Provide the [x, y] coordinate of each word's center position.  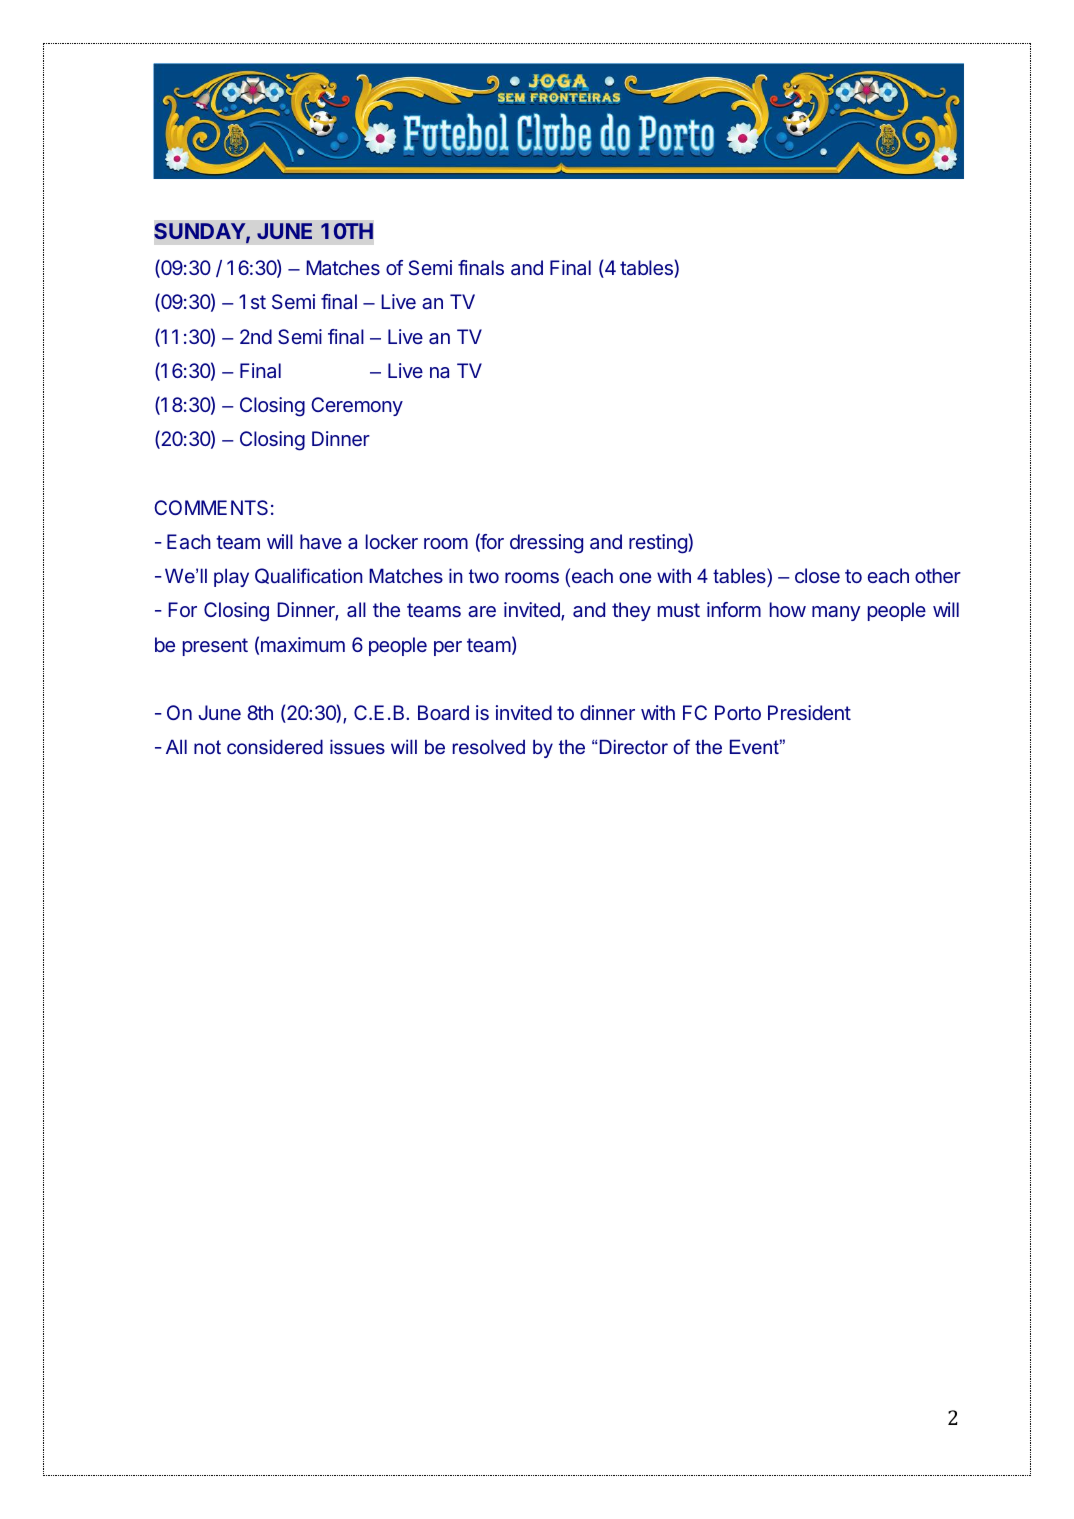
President [809, 712]
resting [659, 544]
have [321, 541]
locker [392, 541]
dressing [546, 544]
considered [275, 746]
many [836, 613]
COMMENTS [211, 507]
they [631, 611]
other [938, 575]
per [448, 648]
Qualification [308, 576]
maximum [303, 644]
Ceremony [357, 406]
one [635, 577]
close [817, 575]
